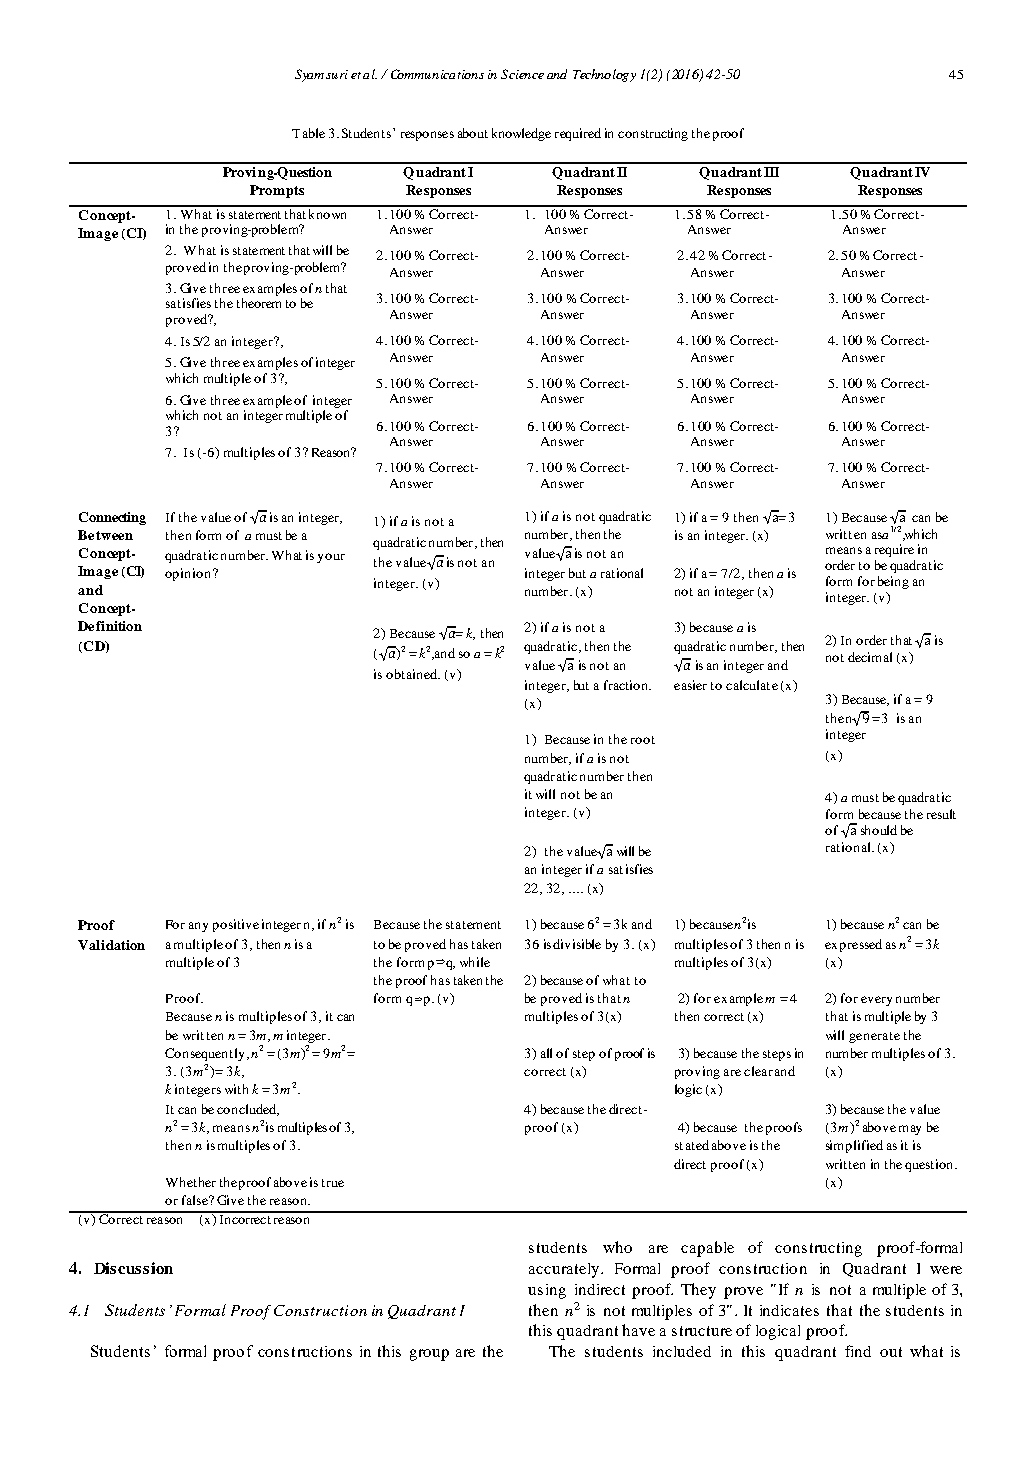 The height and width of the image is (1460, 1032). What do you see at coordinates (870, 657) in the image?
I see `decimal` at bounding box center [870, 657].
